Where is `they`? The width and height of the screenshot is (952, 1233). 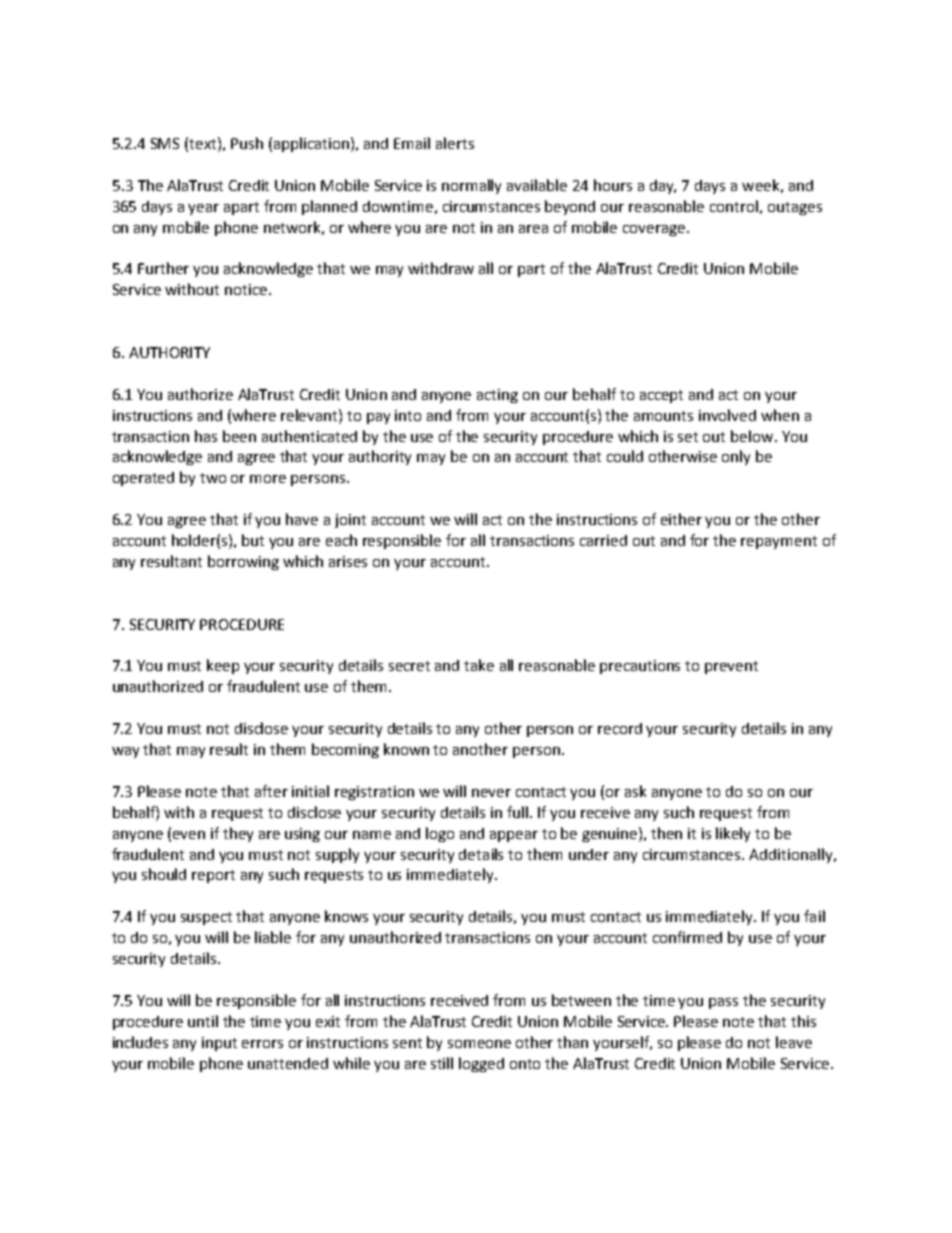 they is located at coordinates (238, 834).
